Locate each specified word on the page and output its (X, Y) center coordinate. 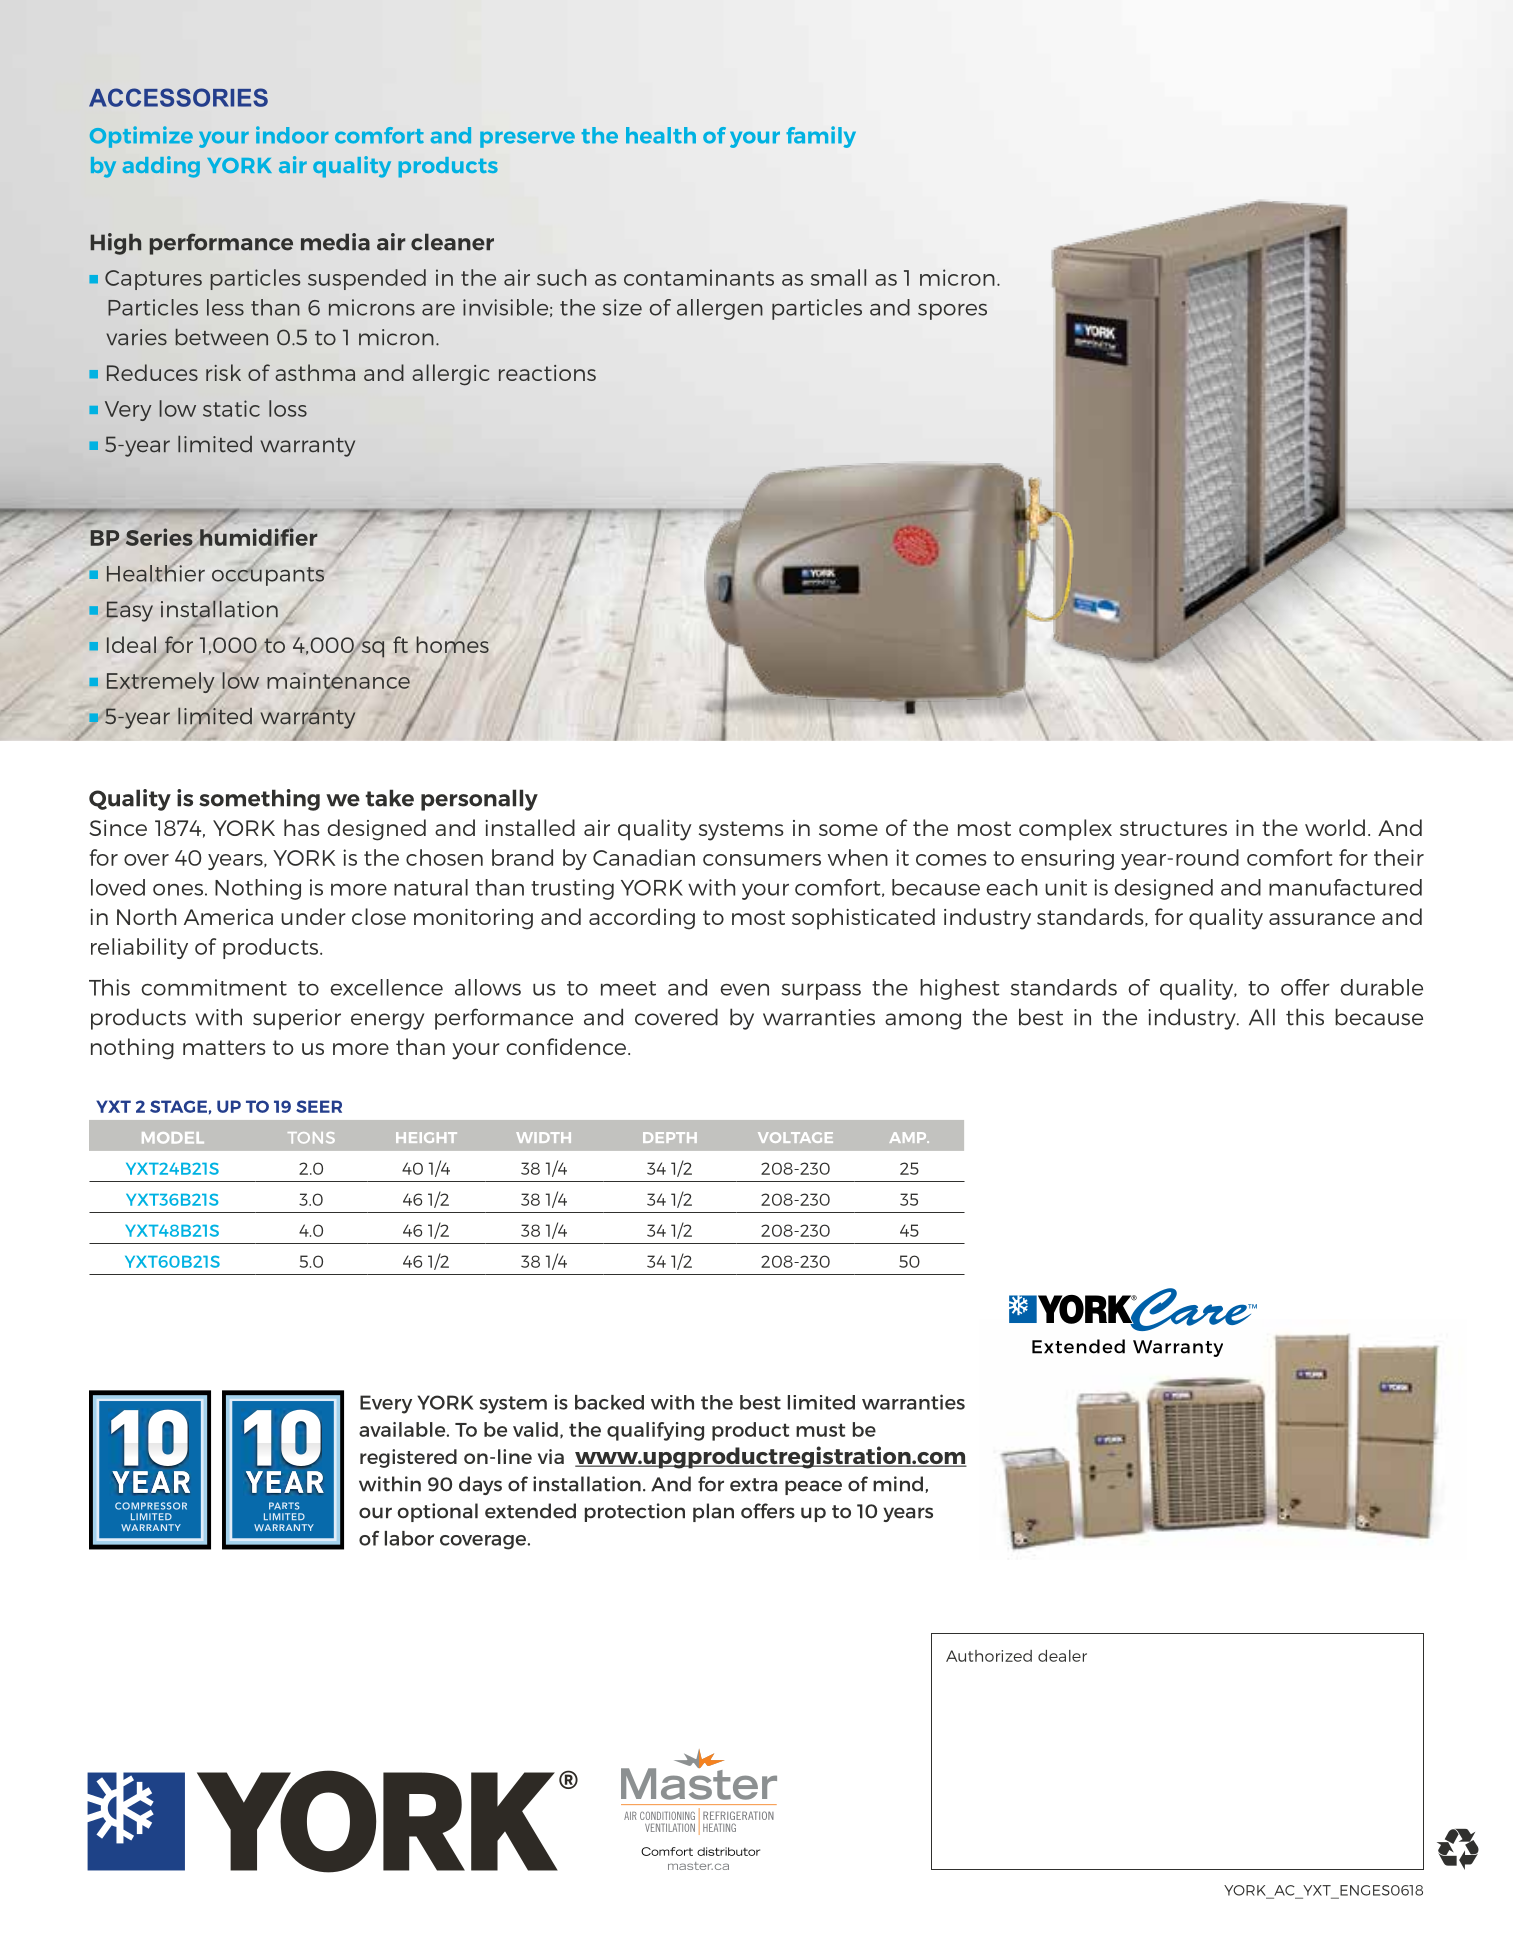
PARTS (284, 1506)
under (313, 916)
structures (1173, 828)
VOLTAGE (795, 1137)
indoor (292, 135)
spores (952, 311)
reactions (547, 373)
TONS (311, 1137)
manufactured (1345, 887)
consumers (762, 860)
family (821, 137)
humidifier (258, 536)
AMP (909, 1137)
